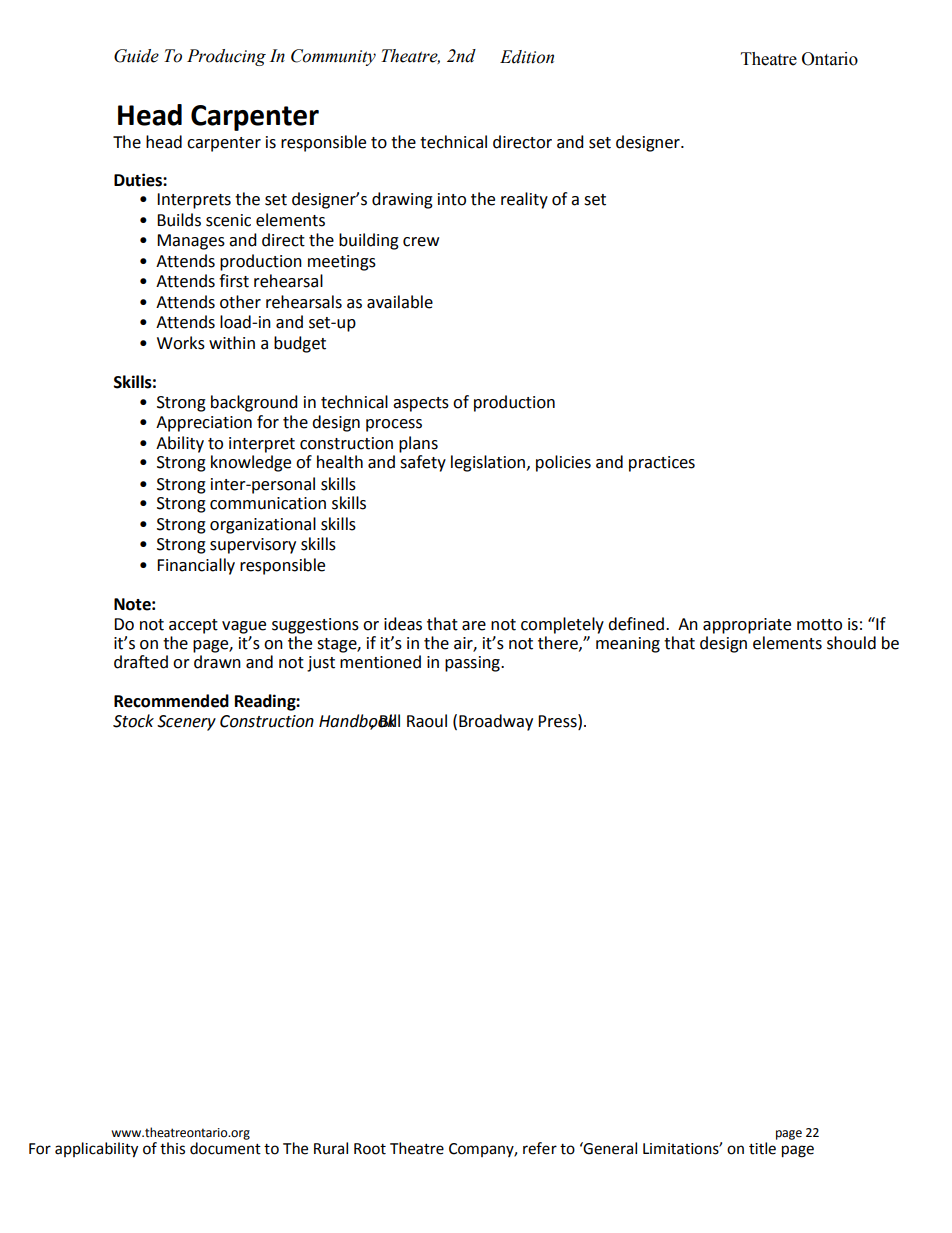 Image resolution: width=952 pixels, height=1233 pixels. I want to click on Scenery, so click(186, 723).
